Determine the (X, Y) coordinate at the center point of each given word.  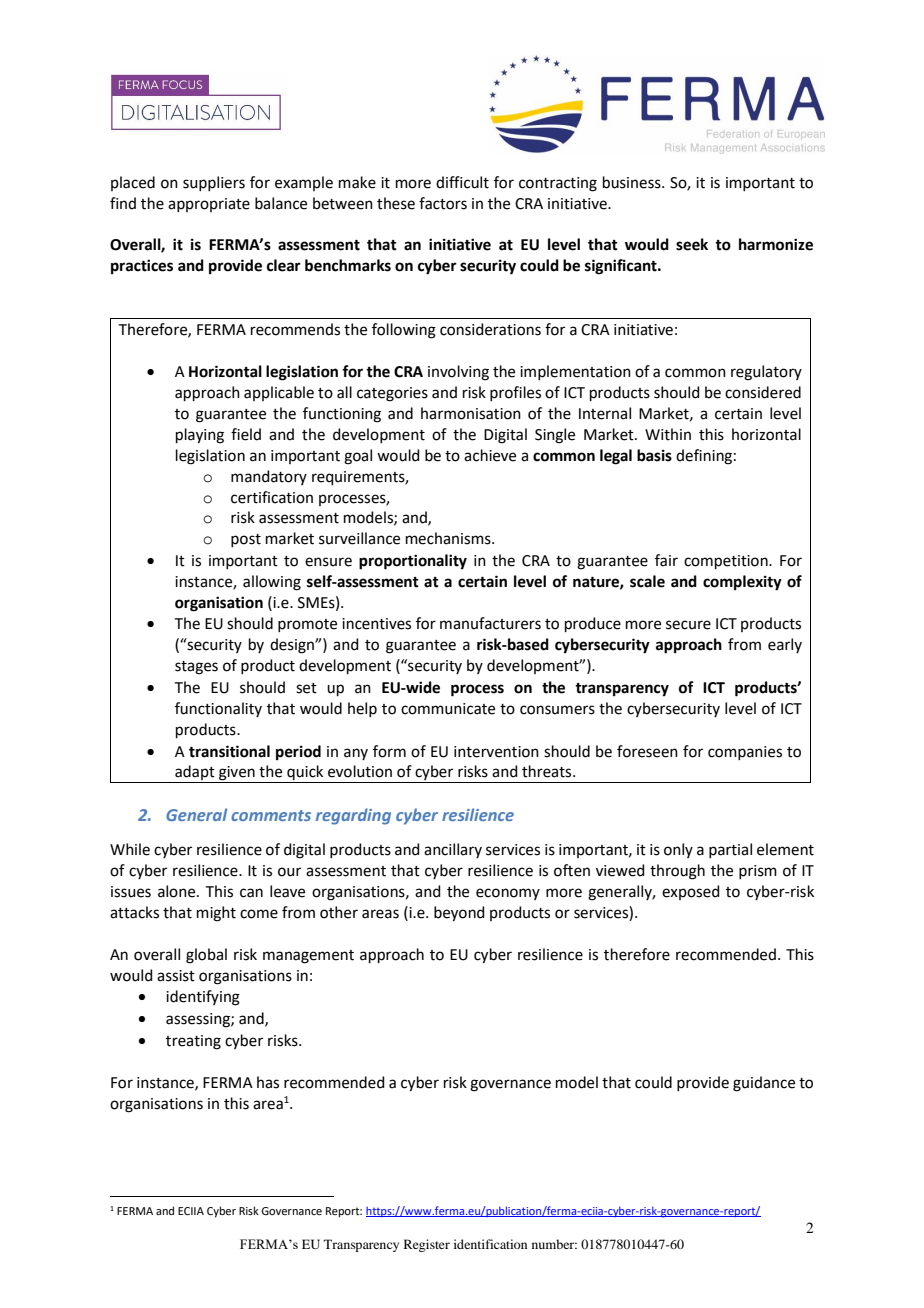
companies (745, 753)
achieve (490, 455)
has (268, 1082)
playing (200, 436)
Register (427, 1245)
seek (692, 244)
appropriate (209, 205)
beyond (459, 914)
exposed (691, 892)
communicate (448, 709)
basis (654, 455)
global (206, 956)
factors (443, 203)
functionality (218, 709)
